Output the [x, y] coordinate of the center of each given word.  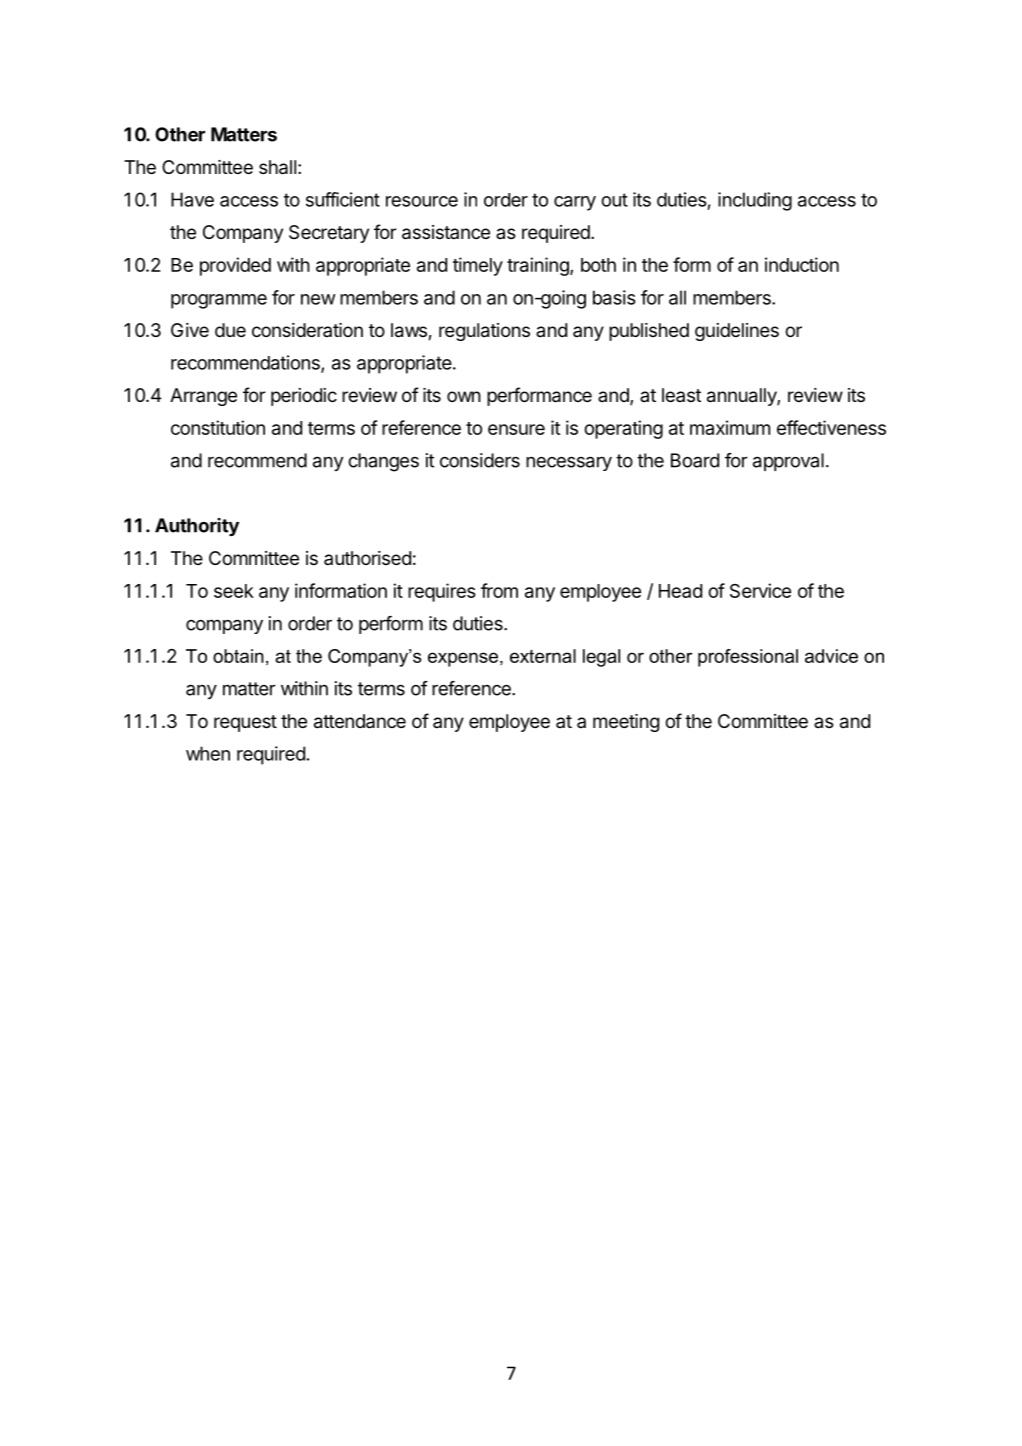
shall [277, 167]
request [245, 723]
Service [760, 590]
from [499, 590]
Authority [197, 527]
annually [742, 397]
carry [575, 203]
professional [748, 658]
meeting [626, 723]
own [464, 396]
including [755, 201]
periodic [304, 397]
